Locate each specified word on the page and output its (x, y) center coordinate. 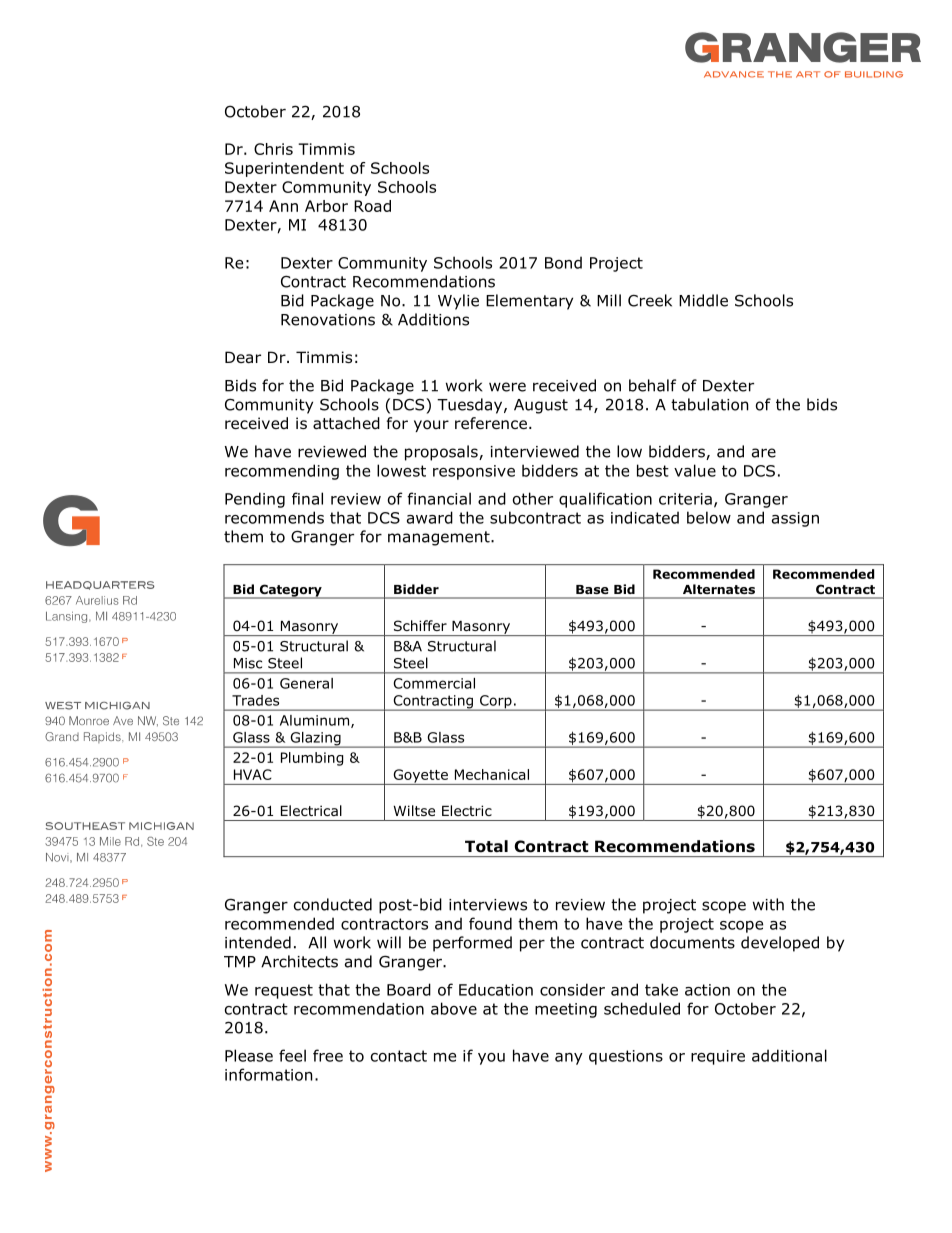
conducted (333, 904)
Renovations (328, 320)
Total (486, 846)
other (533, 498)
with (768, 904)
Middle (703, 300)
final (307, 498)
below (709, 517)
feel (292, 1055)
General (306, 683)
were (507, 387)
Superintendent (284, 169)
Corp (495, 703)
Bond (563, 262)
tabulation (710, 404)
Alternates (719, 589)
